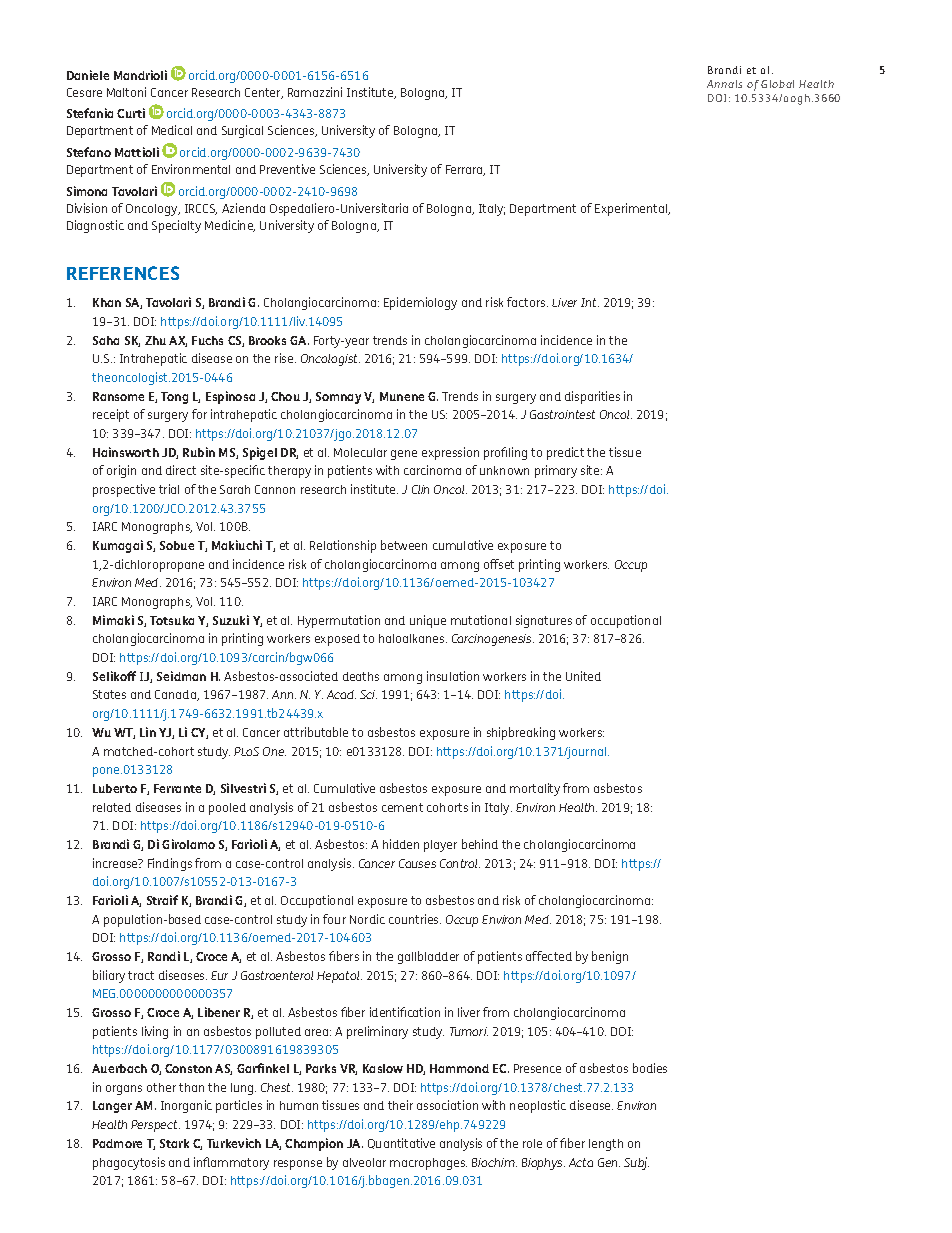 The image size is (952, 1233). I want to click on Quantitative, so click(401, 1143).
